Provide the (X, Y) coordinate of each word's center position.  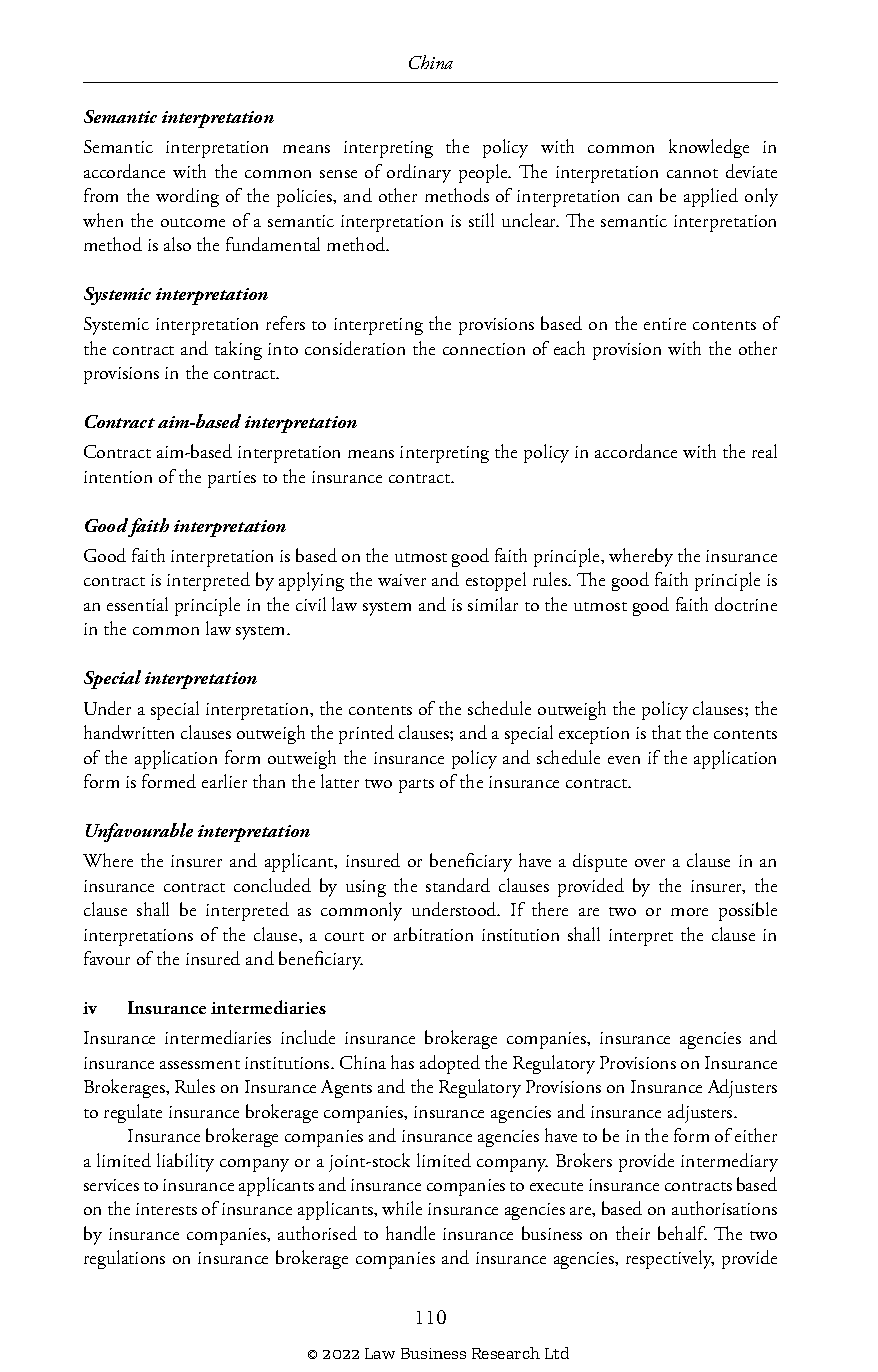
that (666, 732)
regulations (124, 1259)
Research (506, 1353)
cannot (692, 173)
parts (416, 786)
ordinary (419, 173)
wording (187, 197)
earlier (224, 781)
